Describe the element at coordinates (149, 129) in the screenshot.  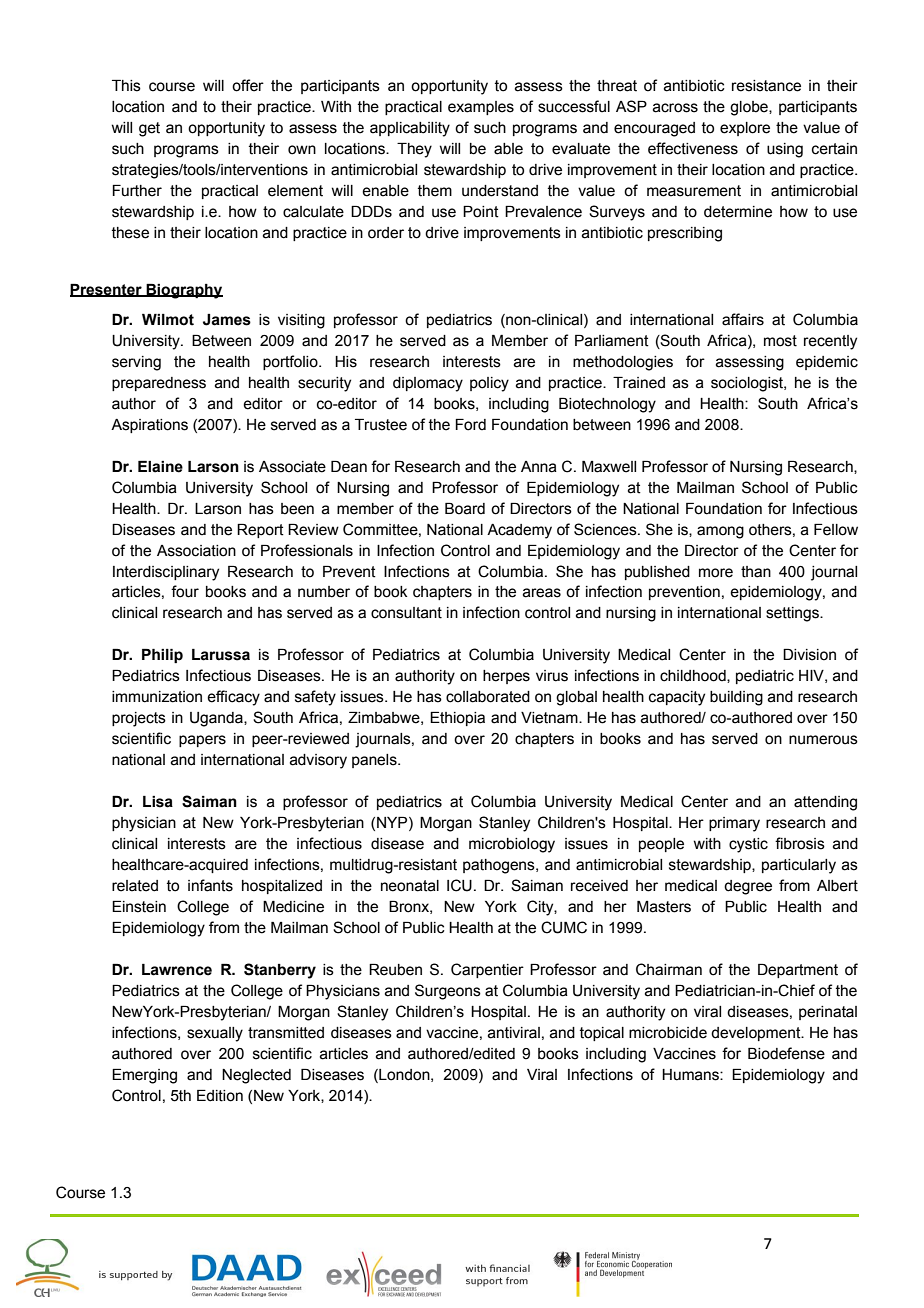
I see `get` at that location.
